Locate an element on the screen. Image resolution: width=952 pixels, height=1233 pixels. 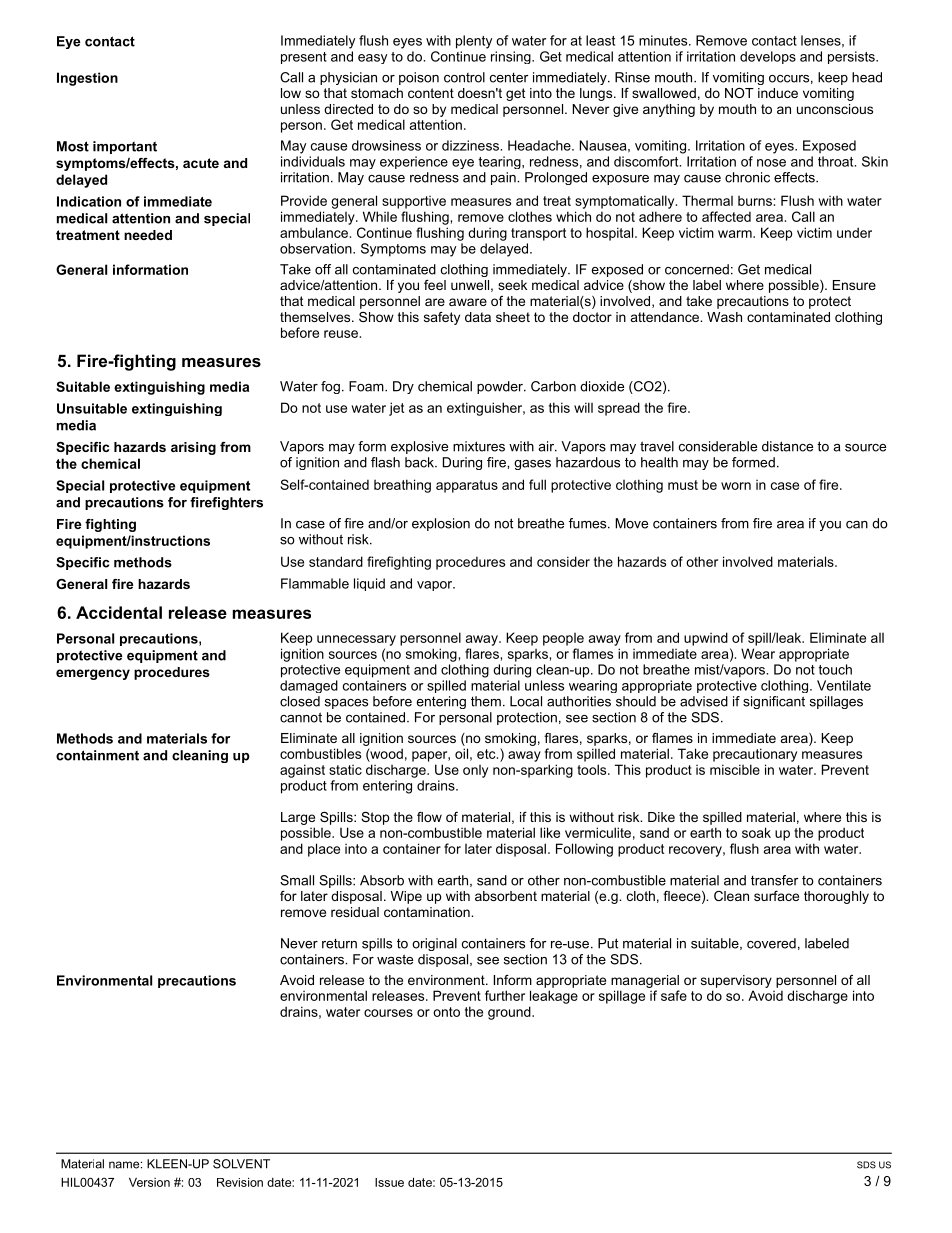
arising is located at coordinates (193, 448).
